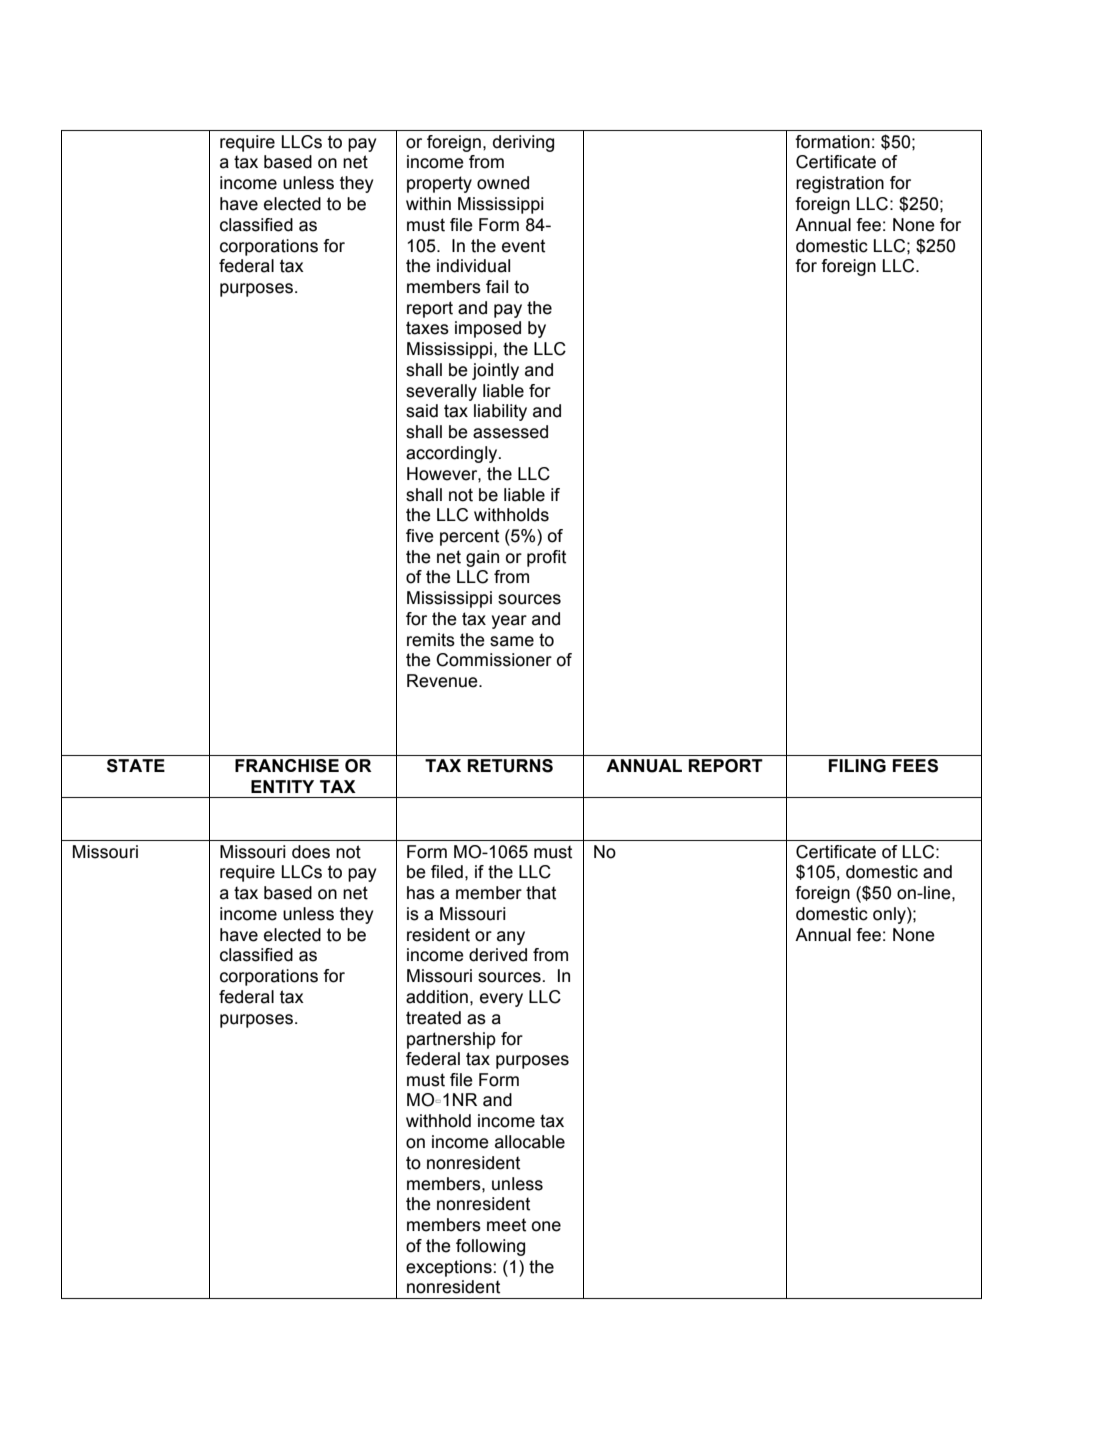 Image resolution: width=1104 pixels, height=1429 pixels. Describe the element at coordinates (449, 1268) in the page. I see `exceptions` at that location.
